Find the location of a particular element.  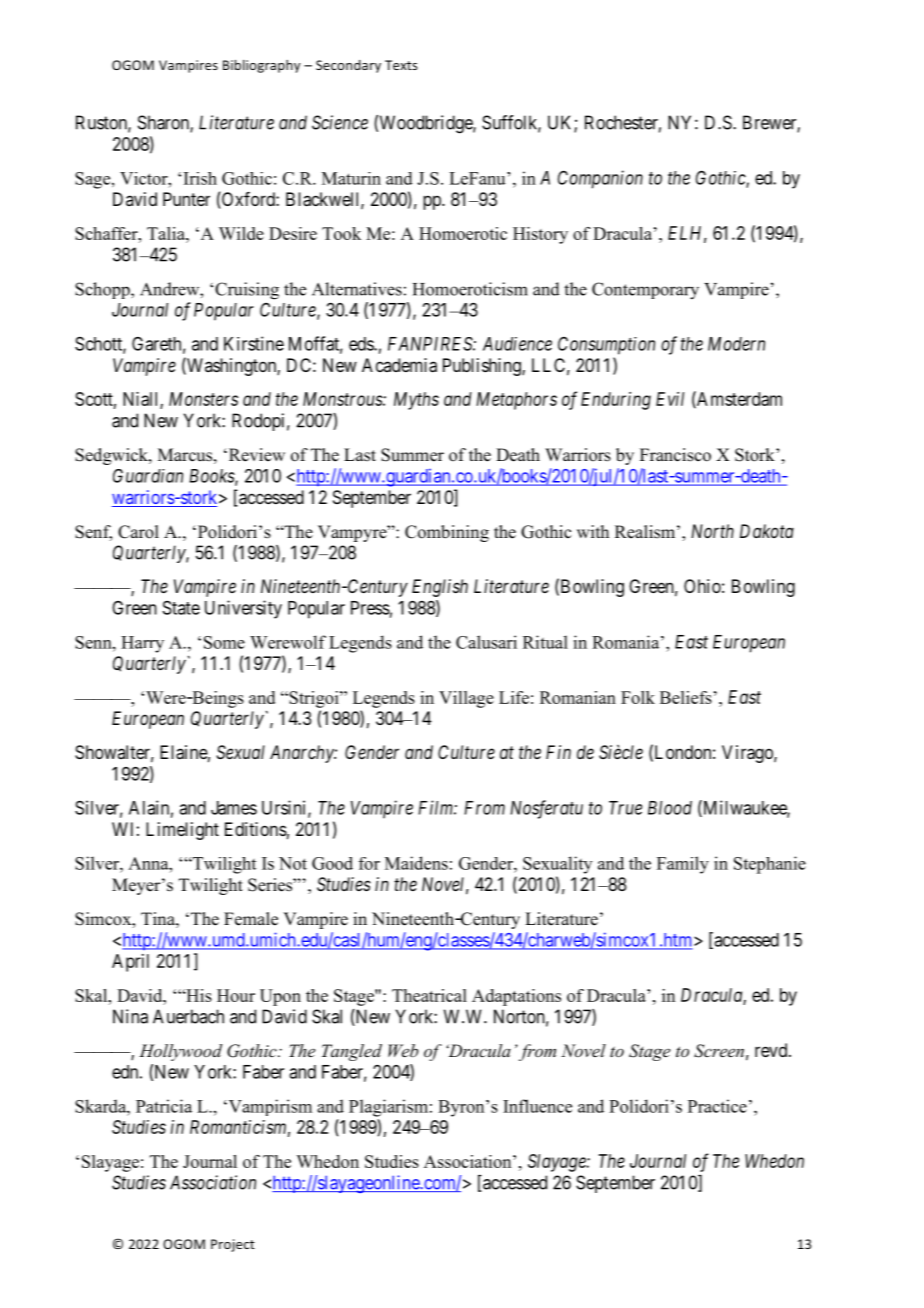

Companion is located at coordinates (600, 179).
